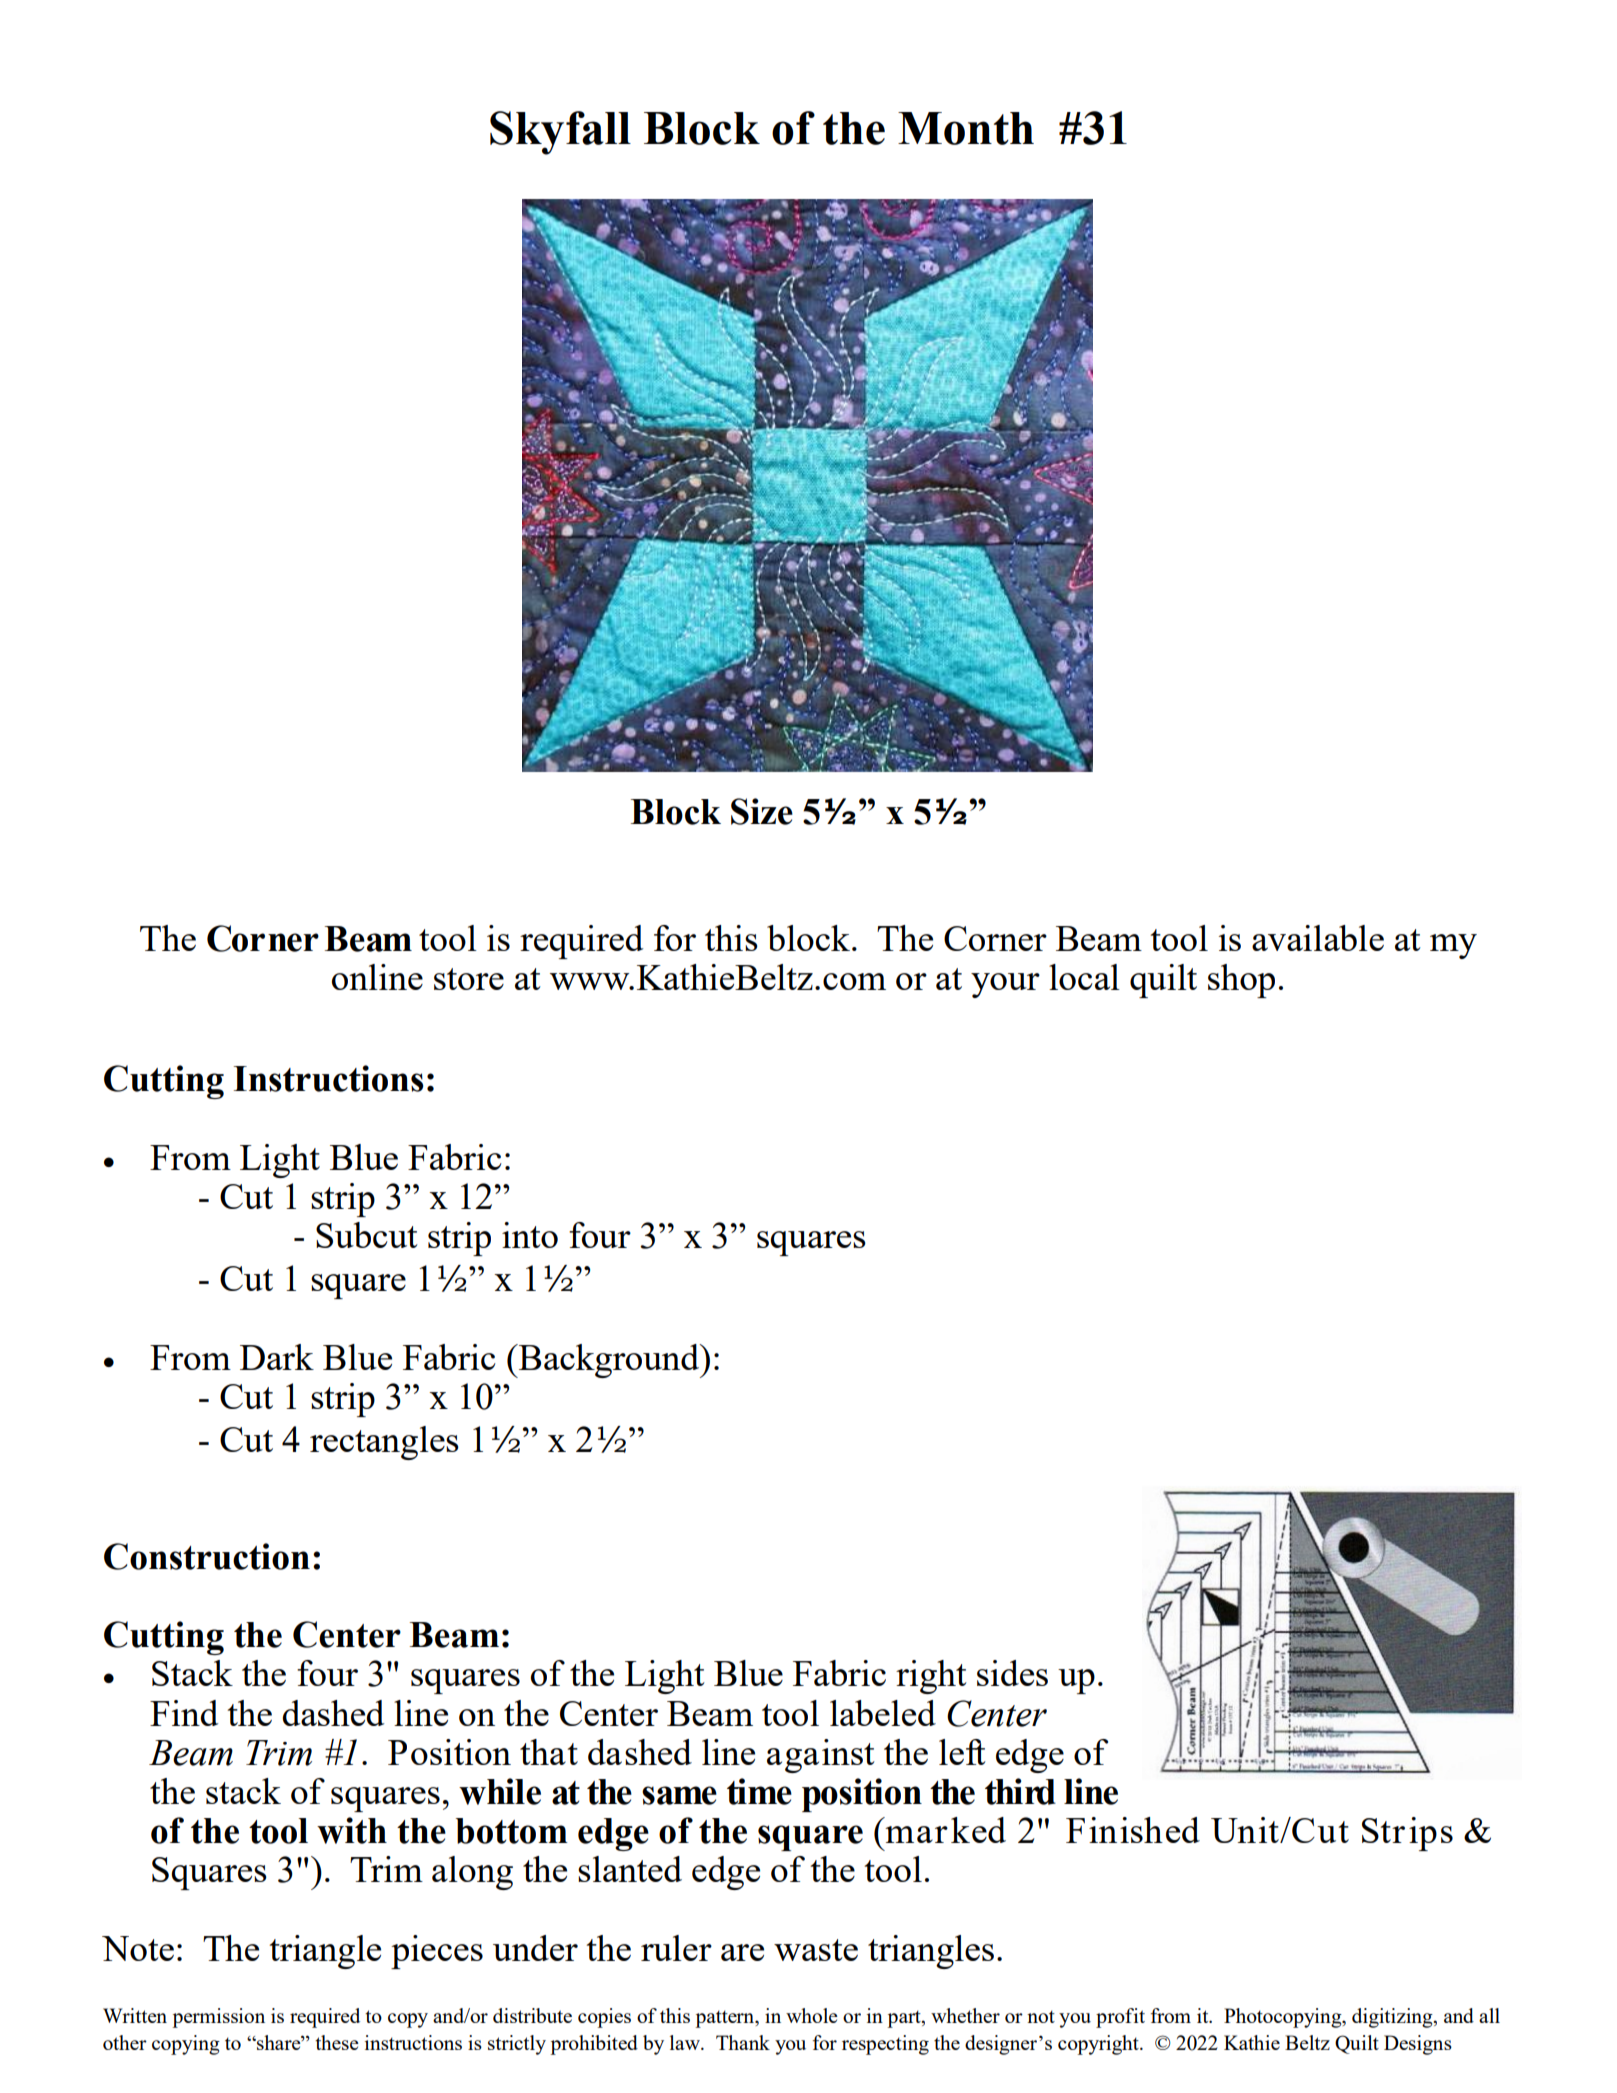 The image size is (1617, 2093). I want to click on Skyfall, so click(560, 133).
